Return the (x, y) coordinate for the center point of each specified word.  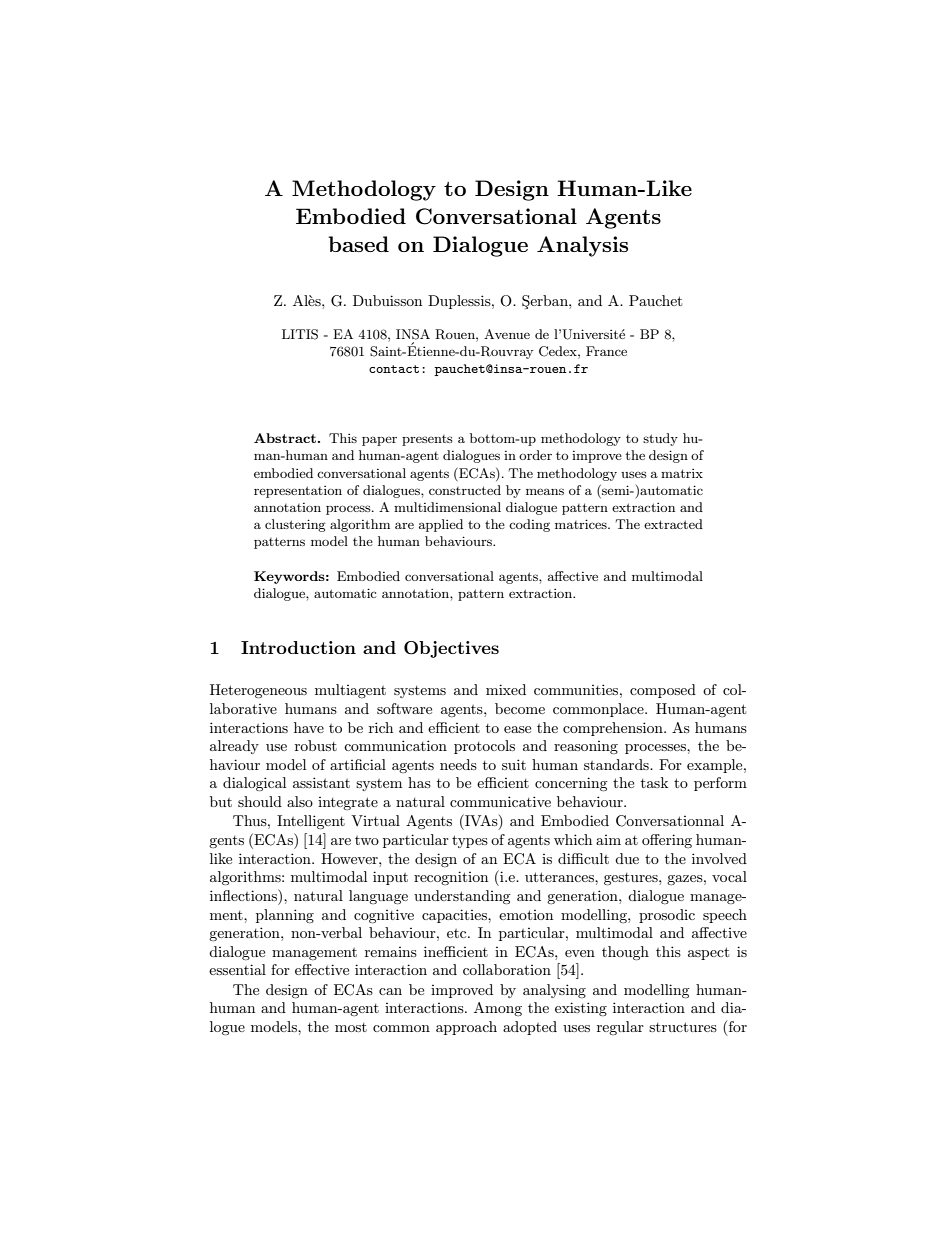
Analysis (582, 246)
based (358, 244)
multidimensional (447, 507)
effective (322, 969)
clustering (295, 525)
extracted (673, 524)
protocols (484, 747)
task (654, 782)
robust (316, 745)
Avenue (507, 334)
